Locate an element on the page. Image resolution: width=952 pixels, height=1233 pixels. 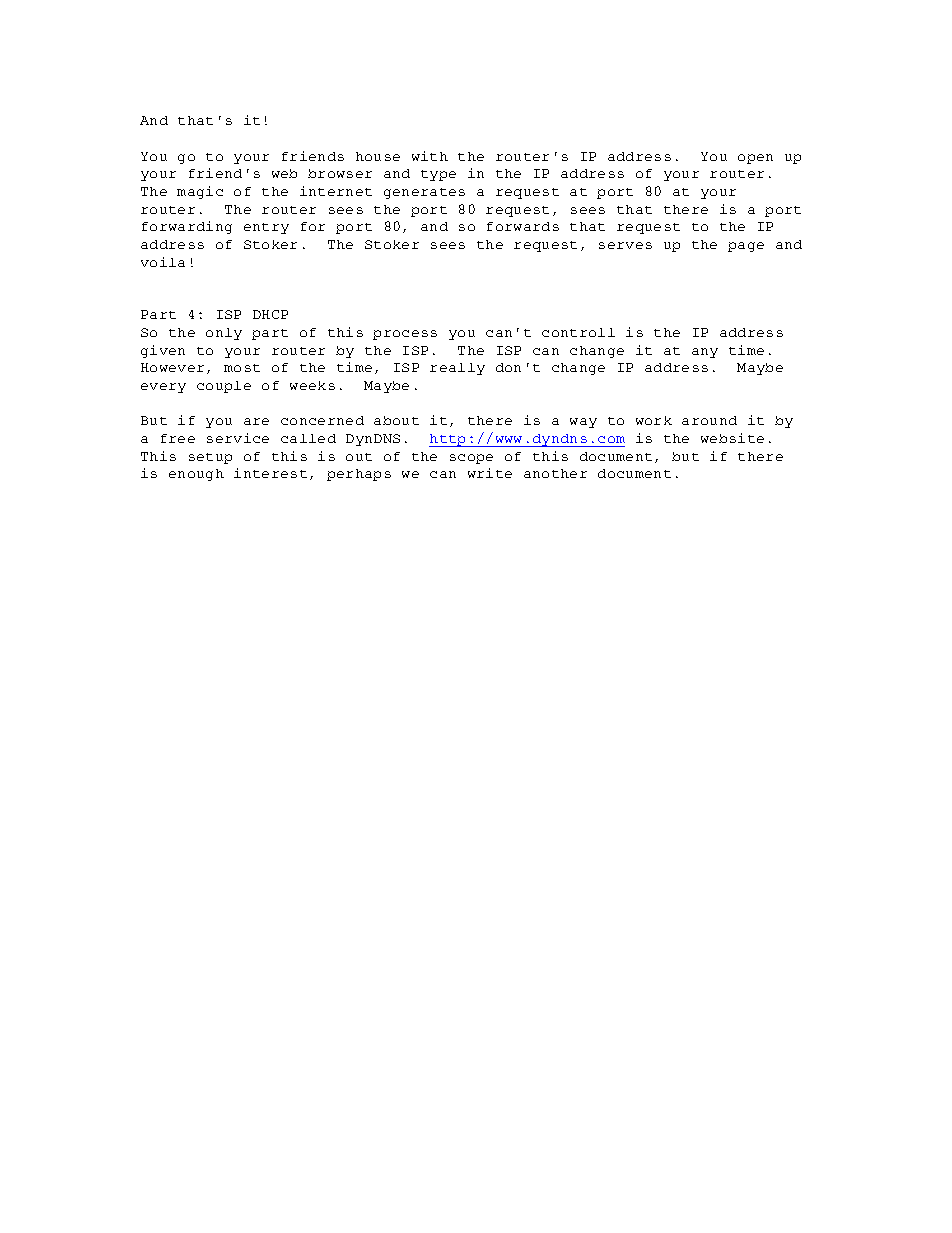
magic is located at coordinates (200, 192).
